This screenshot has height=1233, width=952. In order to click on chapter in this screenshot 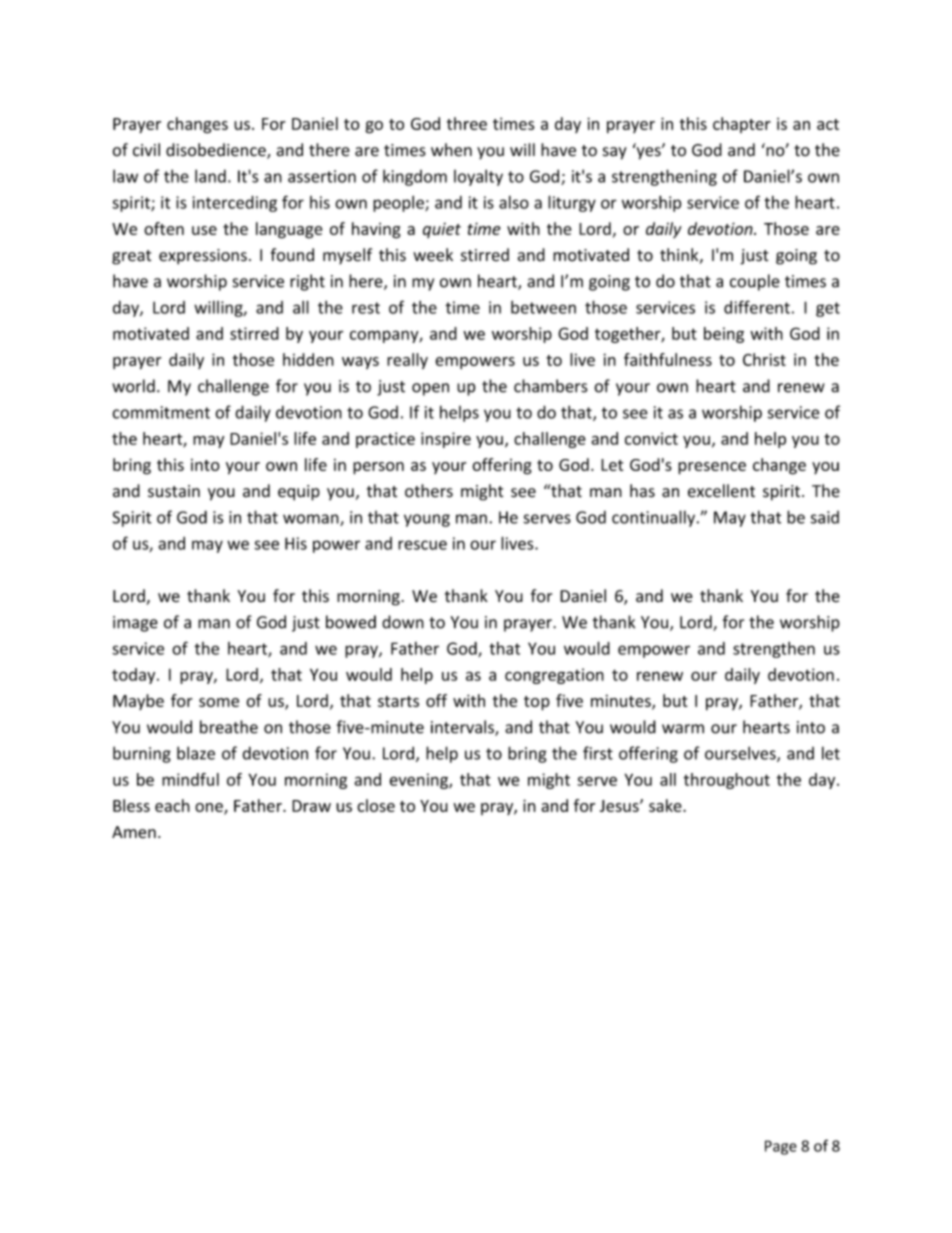, I will do `click(742, 125)`.
